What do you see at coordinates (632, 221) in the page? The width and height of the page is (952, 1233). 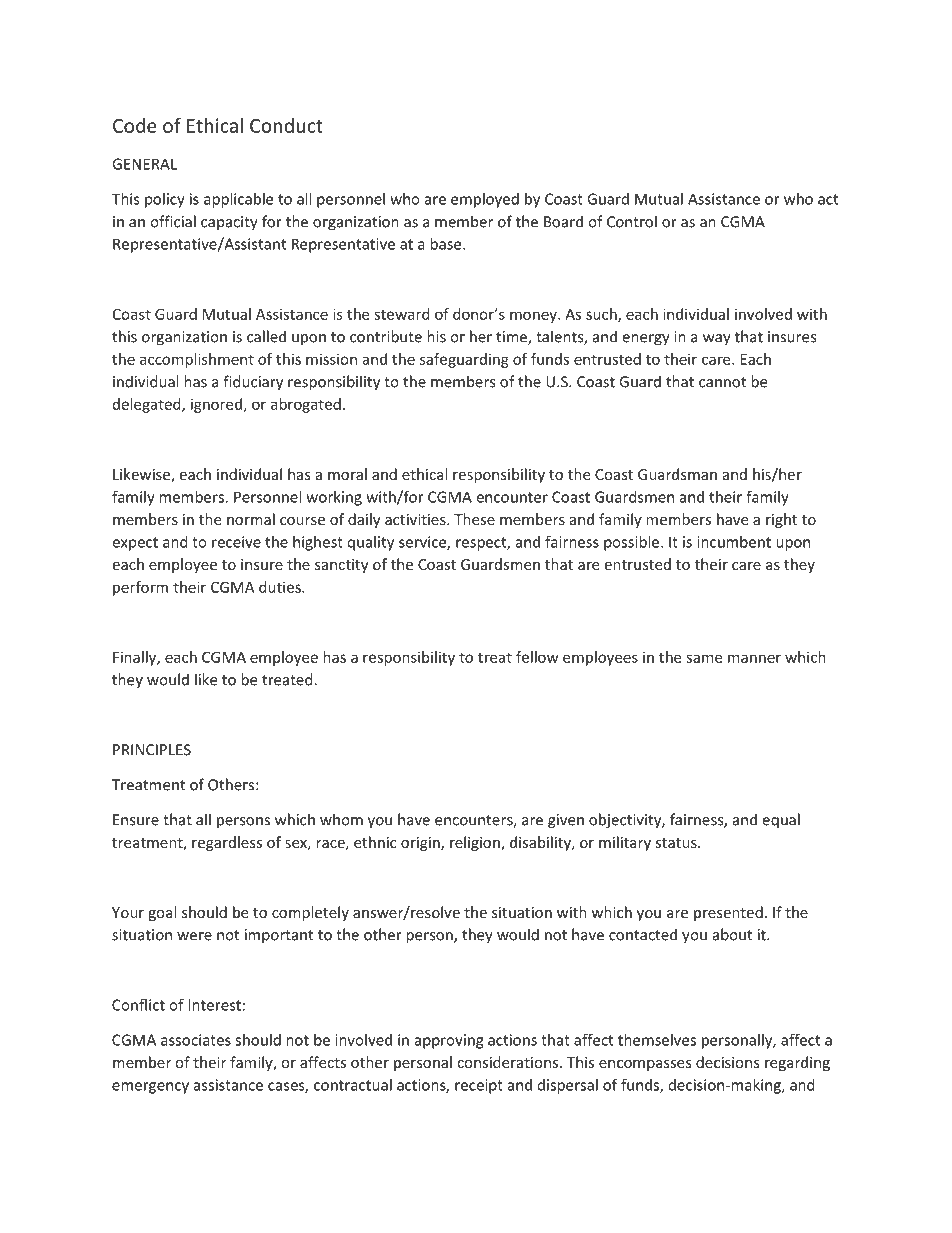 I see `Control` at bounding box center [632, 221].
